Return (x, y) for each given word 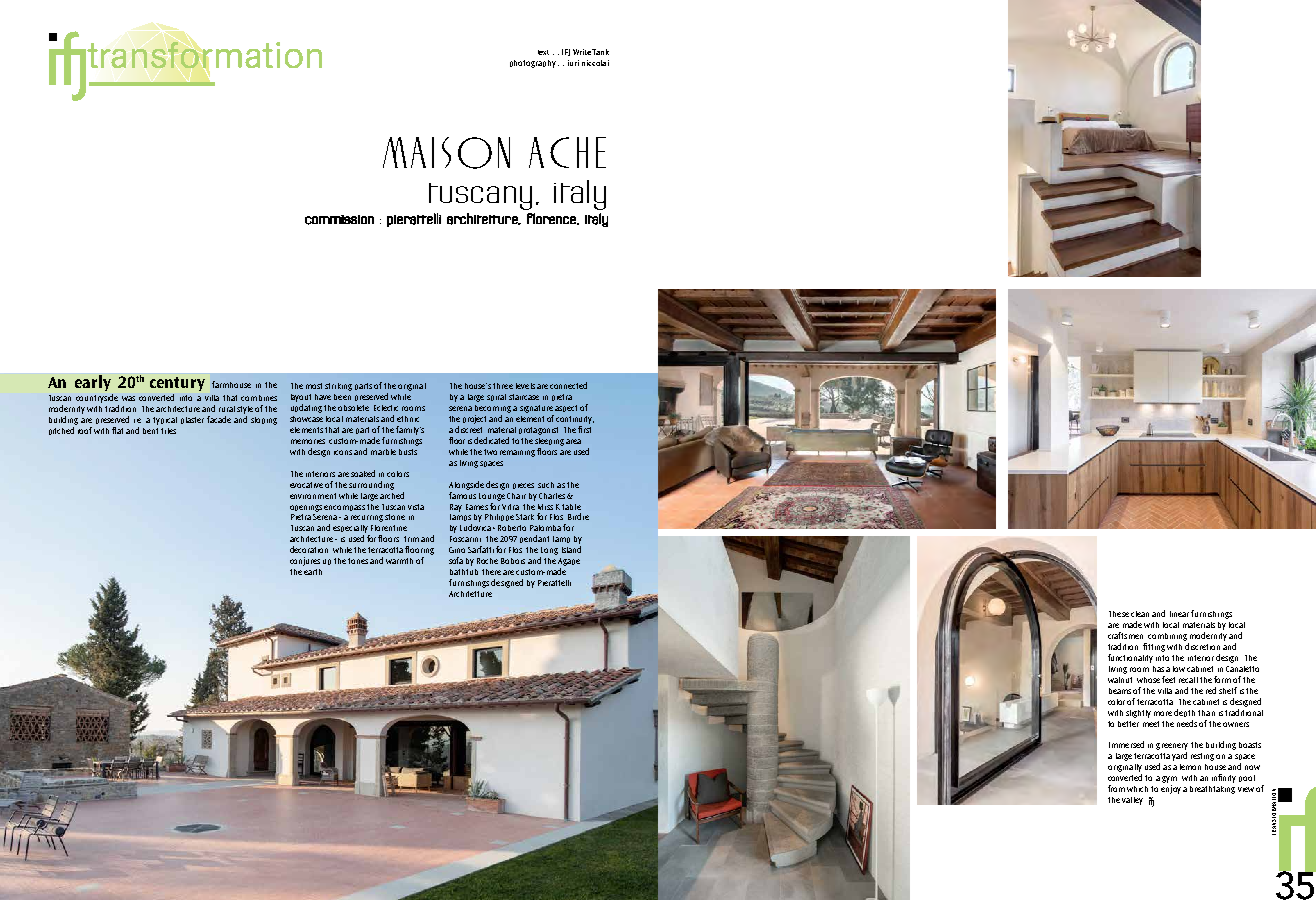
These (1119, 614)
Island (571, 549)
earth (313, 572)
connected (568, 385)
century (177, 384)
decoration (309, 549)
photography (533, 64)
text (543, 52)
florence (552, 219)
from (1116, 788)
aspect (566, 408)
